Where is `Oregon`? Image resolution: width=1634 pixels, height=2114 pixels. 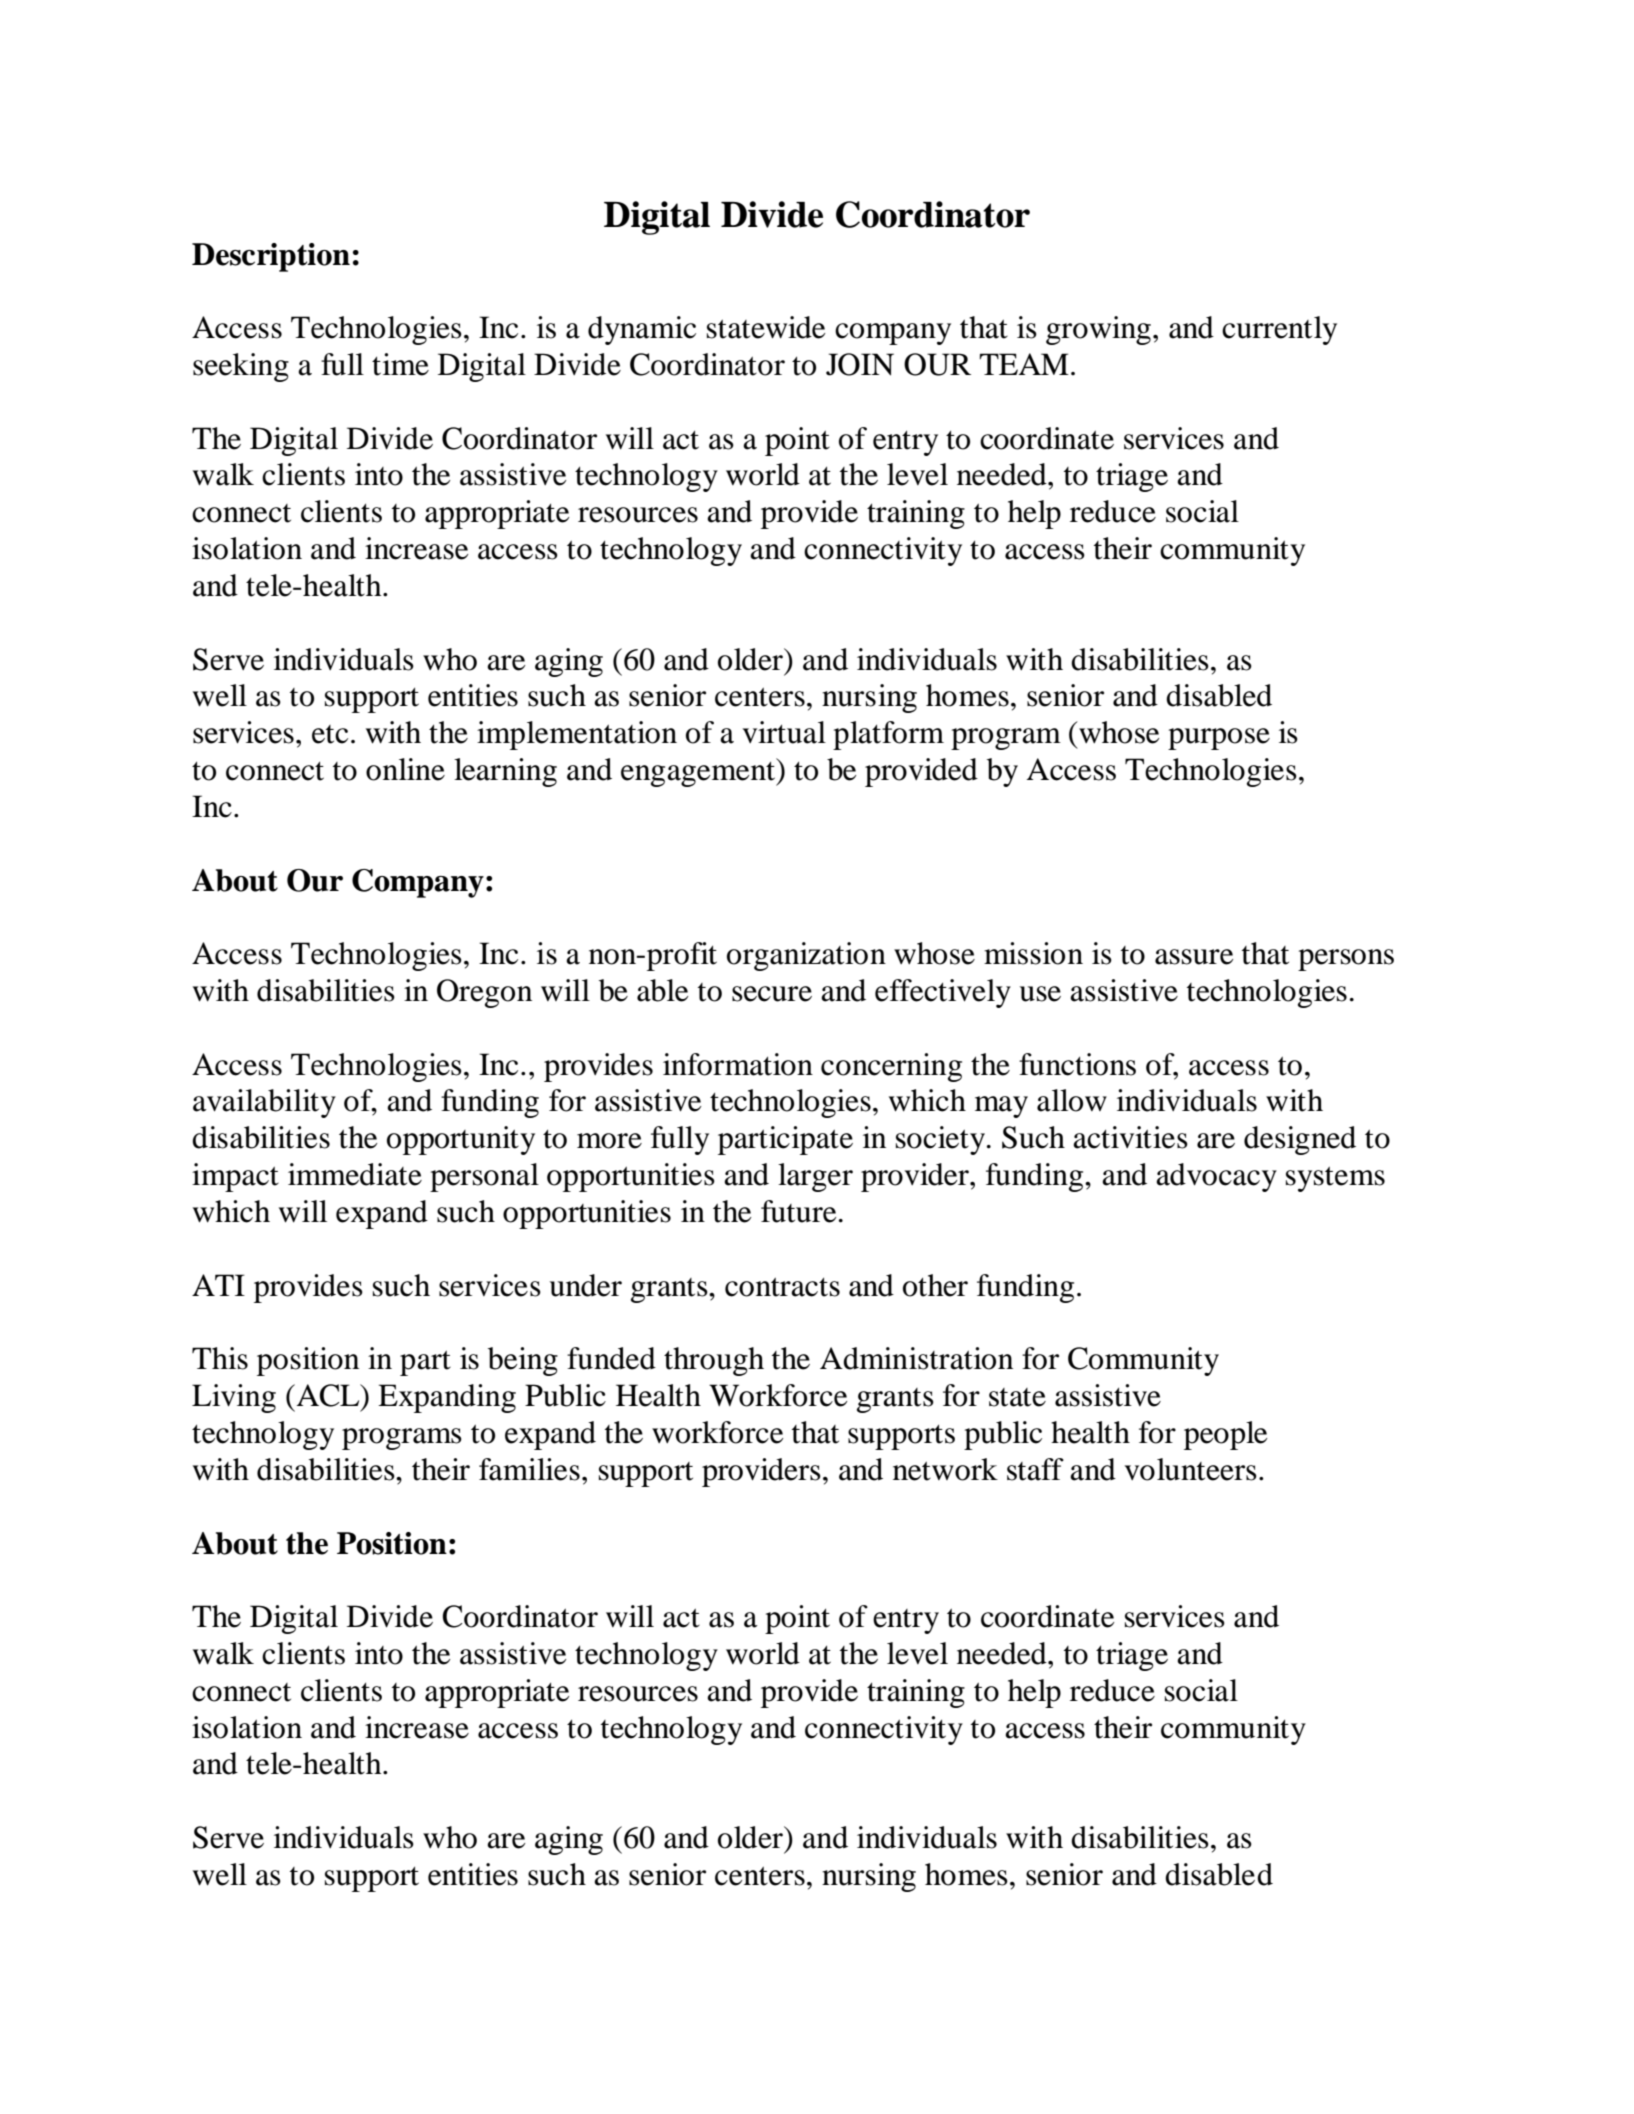 Oregon is located at coordinates (484, 993).
